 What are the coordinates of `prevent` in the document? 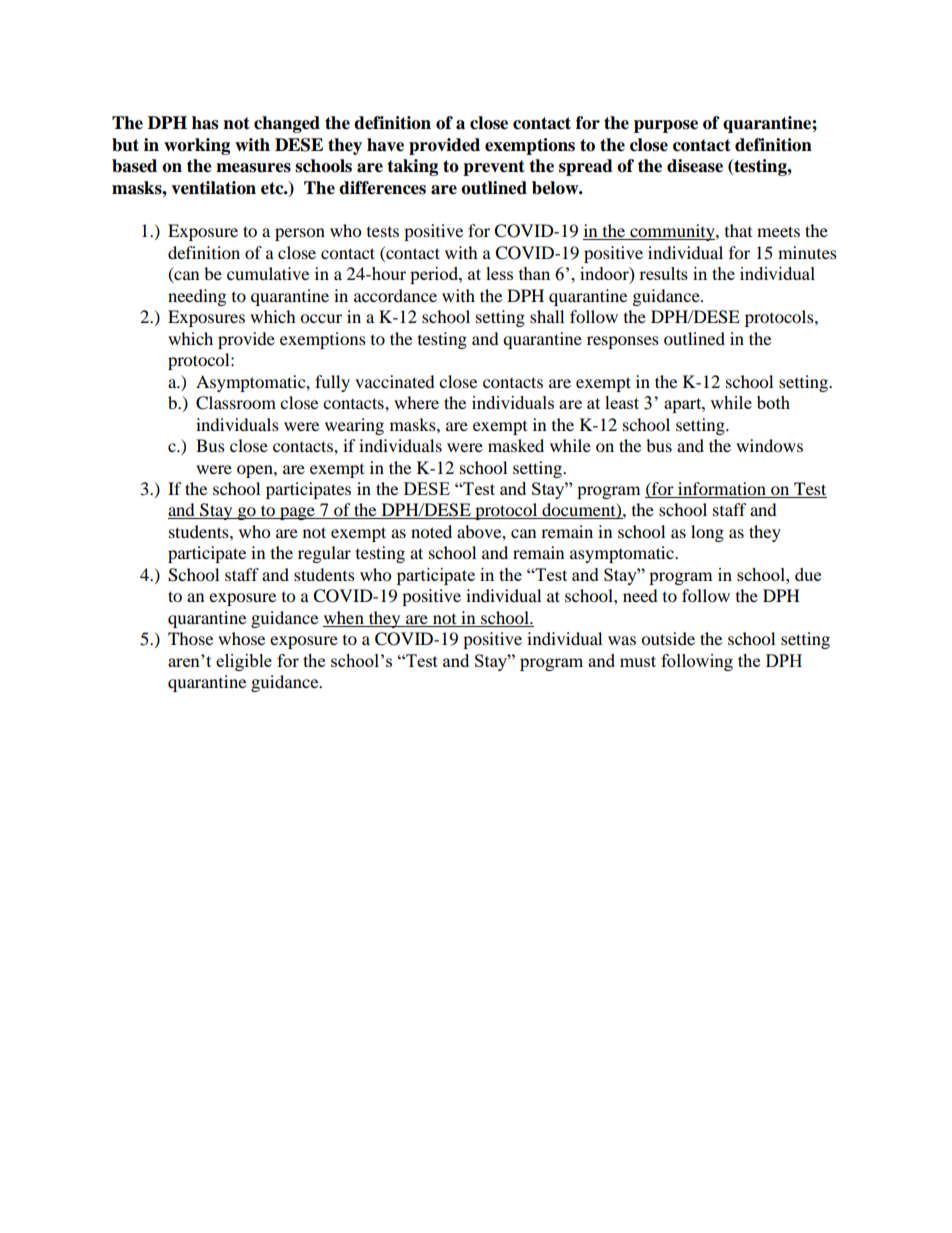 It's located at (494, 168).
